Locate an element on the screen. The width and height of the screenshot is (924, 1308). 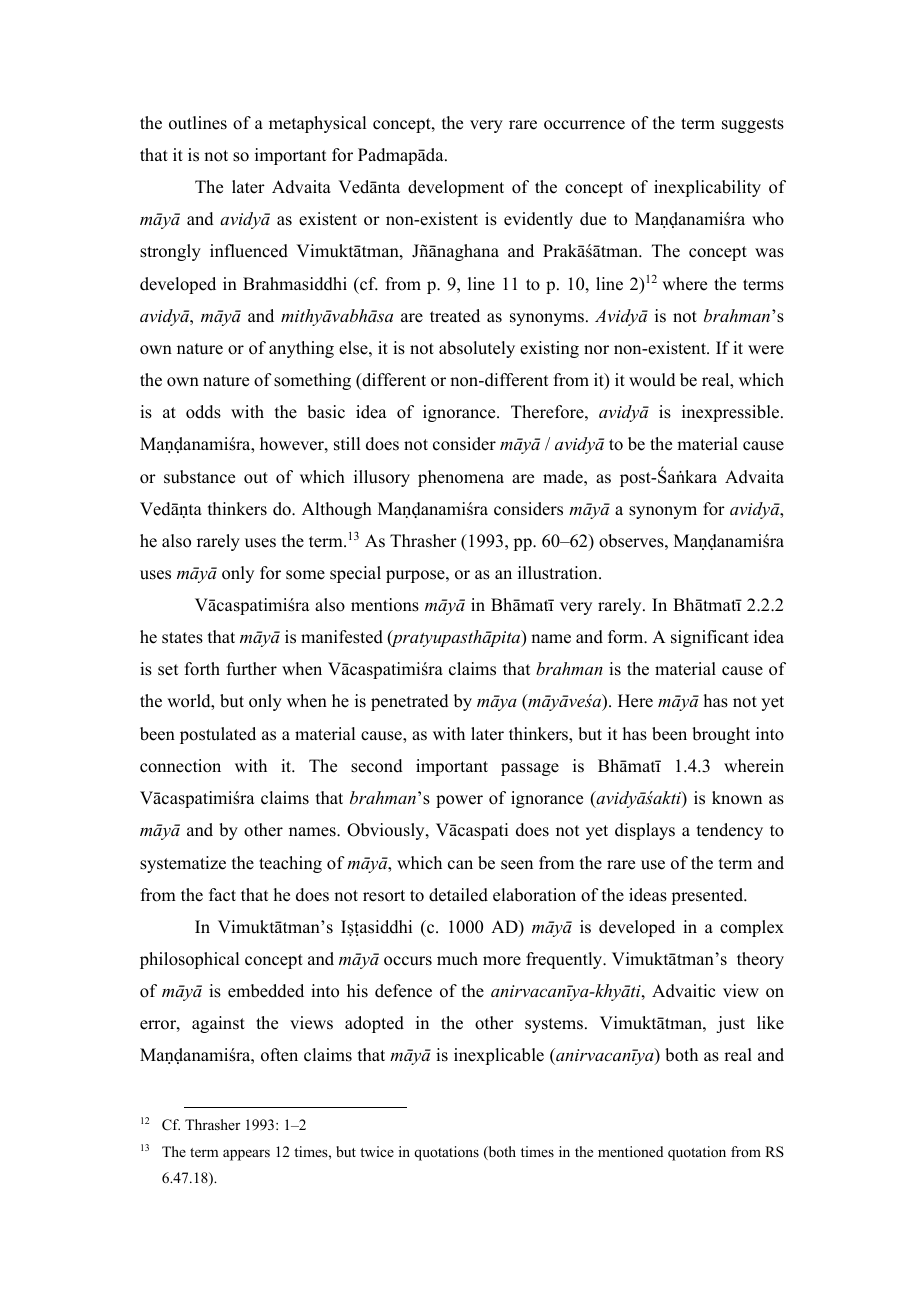
known is located at coordinates (737, 798).
